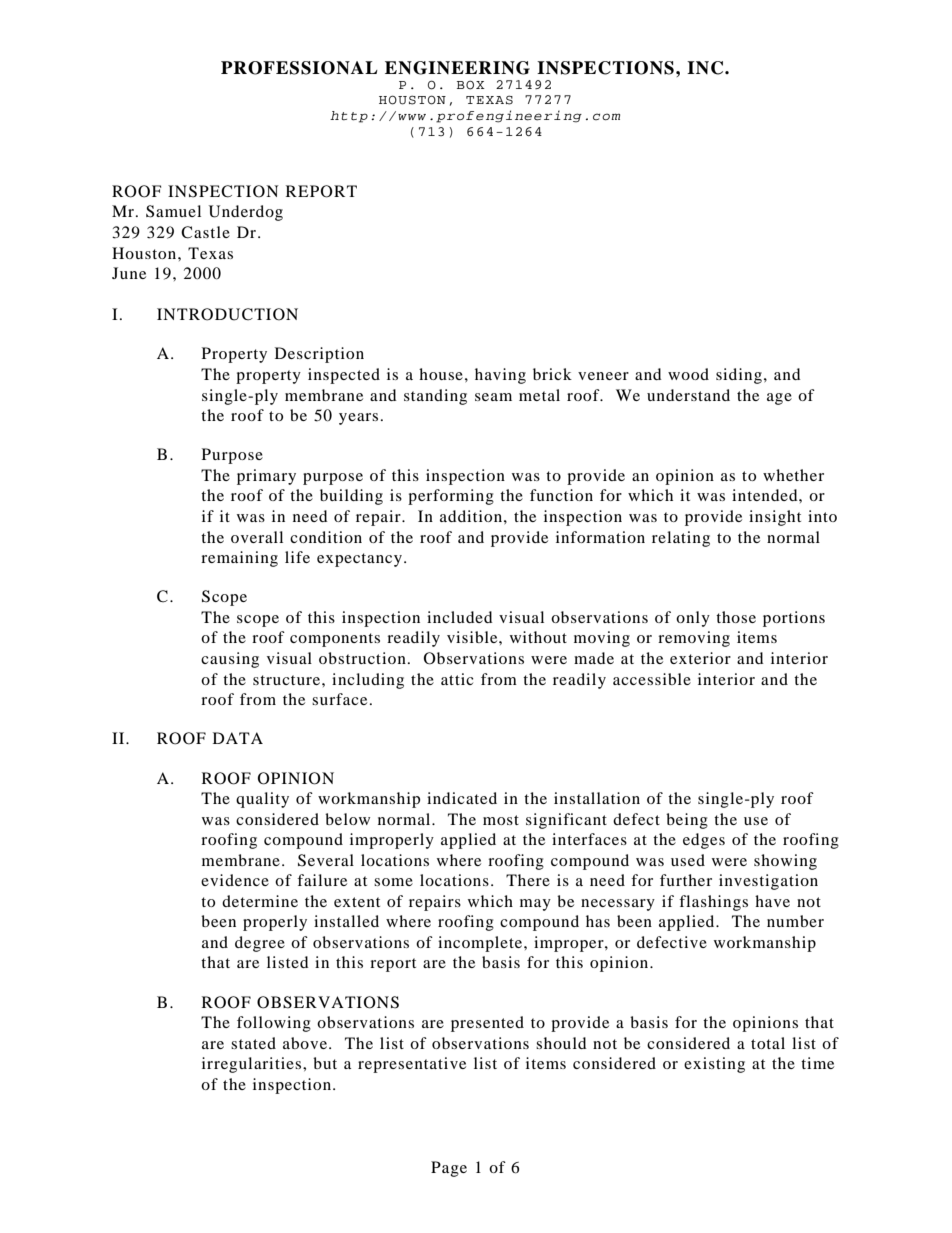  I want to click on BOX, so click(471, 85).
